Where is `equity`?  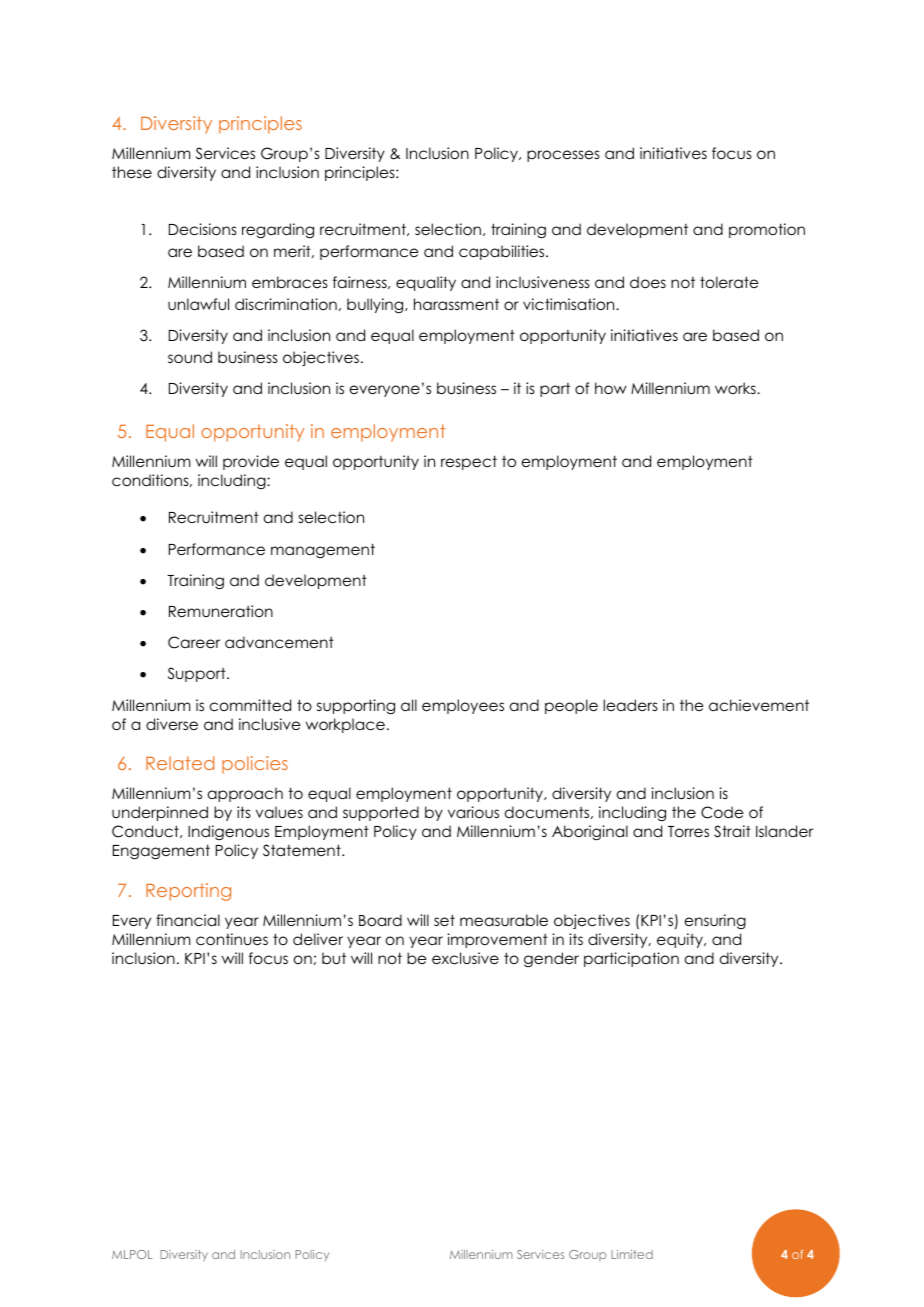 equity is located at coordinates (681, 940).
